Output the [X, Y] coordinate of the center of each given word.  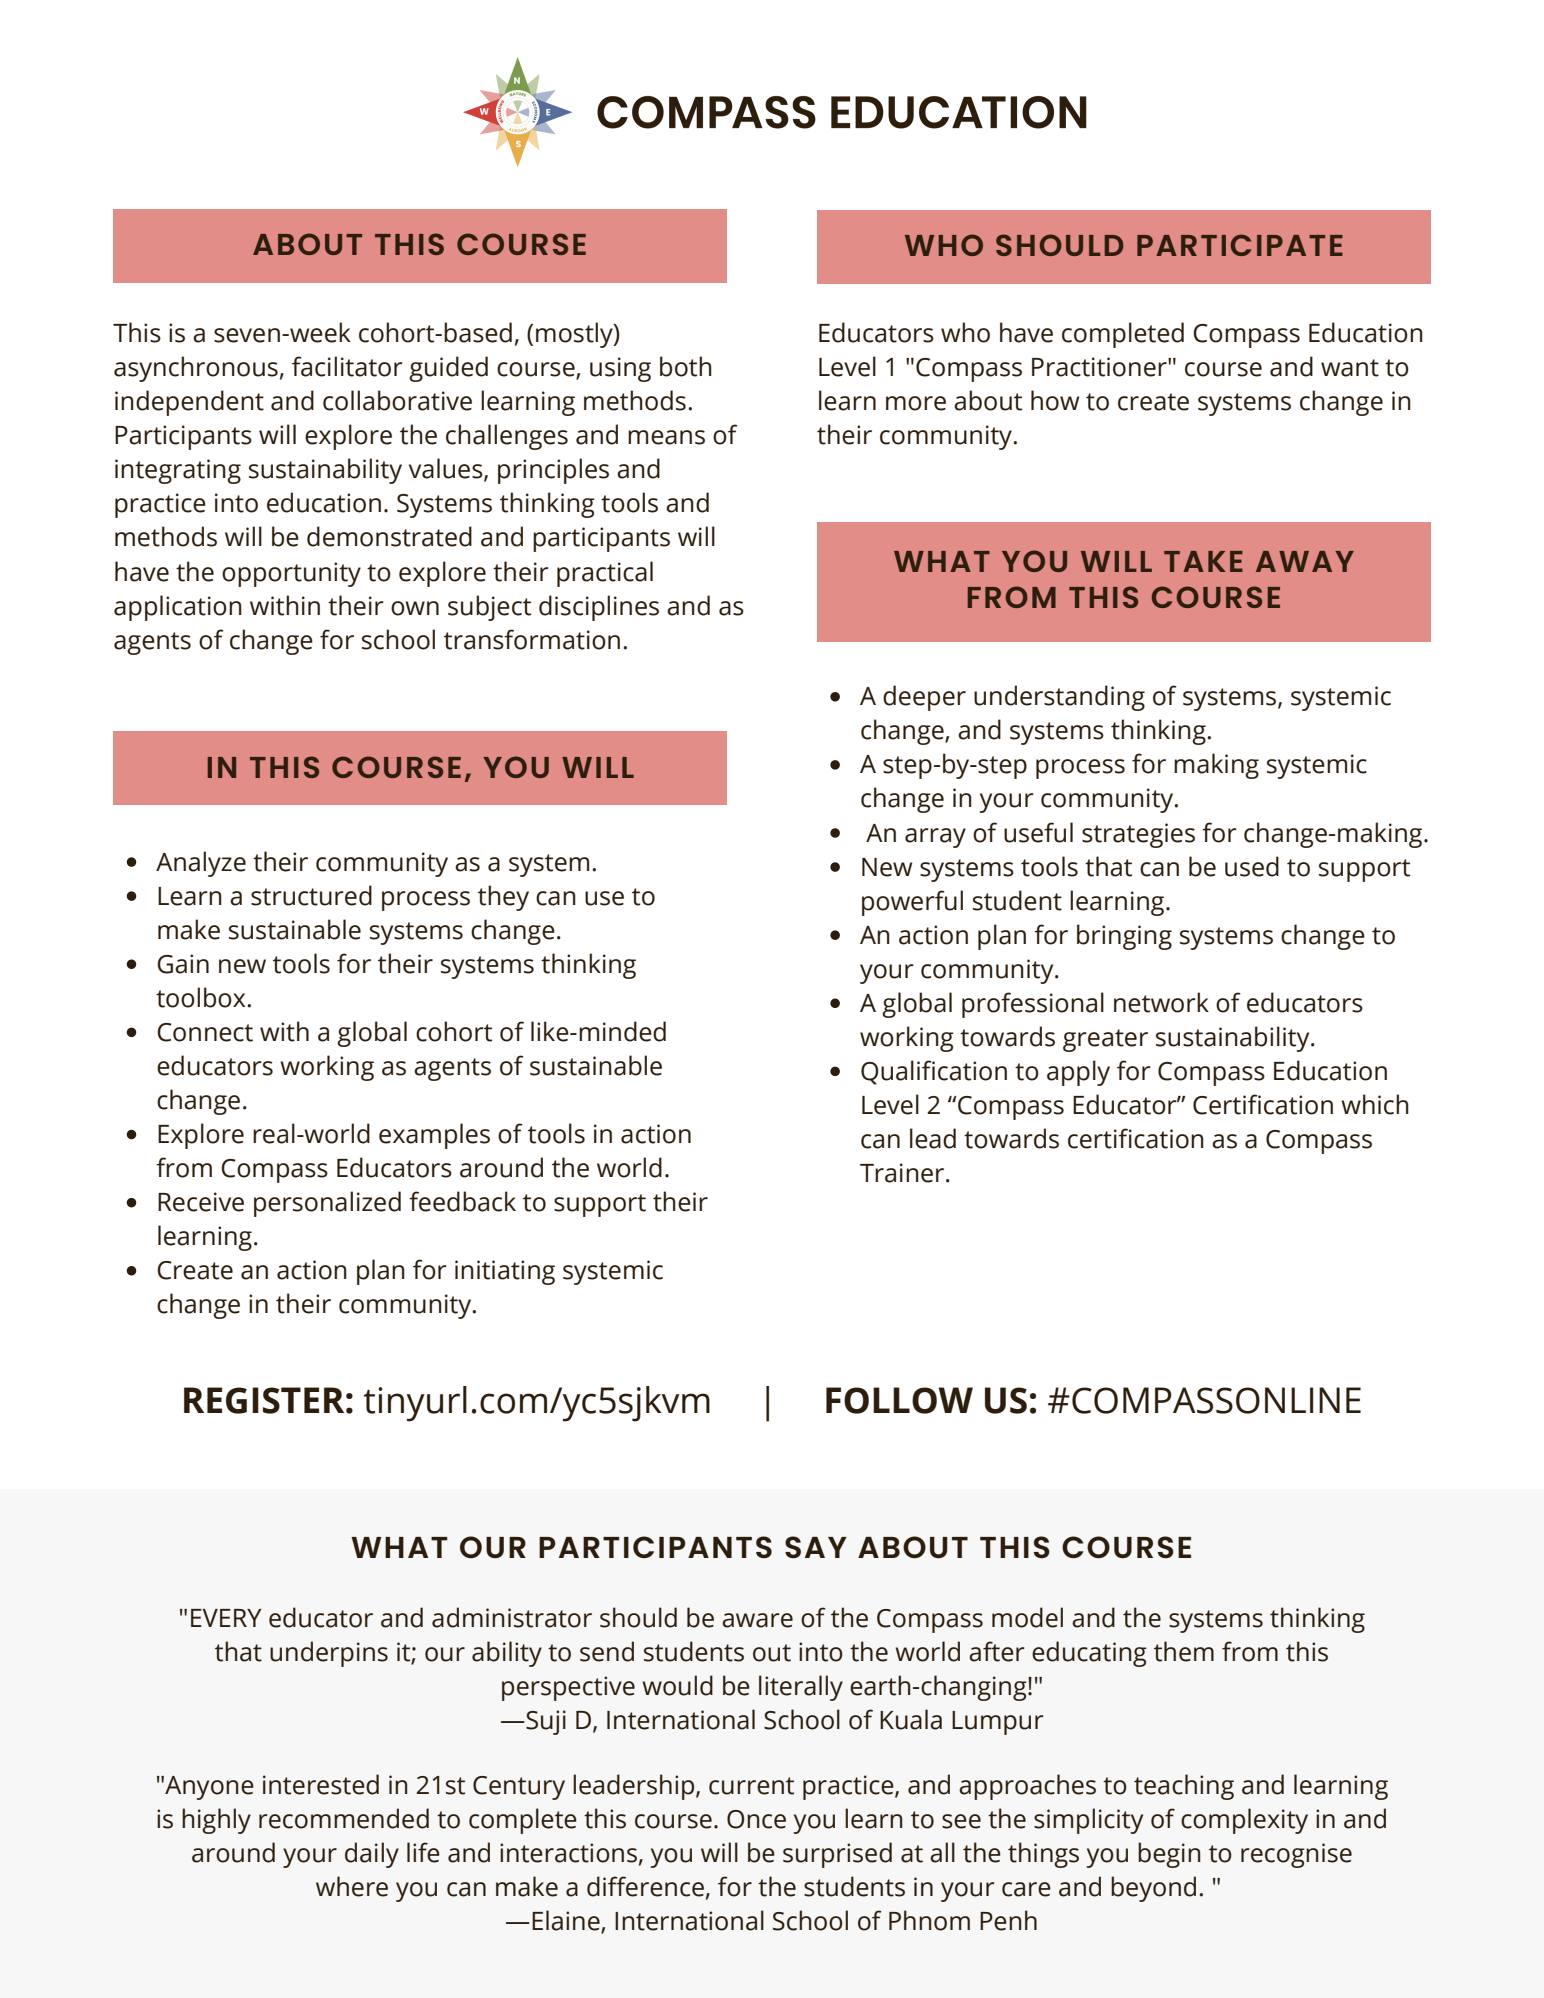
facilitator [347, 366]
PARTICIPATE [1240, 245]
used [1252, 866]
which [1375, 1104]
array [935, 838]
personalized [327, 1204]
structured [311, 895]
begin [1169, 1855]
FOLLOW [899, 1400]
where [352, 1886]
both [686, 366]
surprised [837, 1855]
